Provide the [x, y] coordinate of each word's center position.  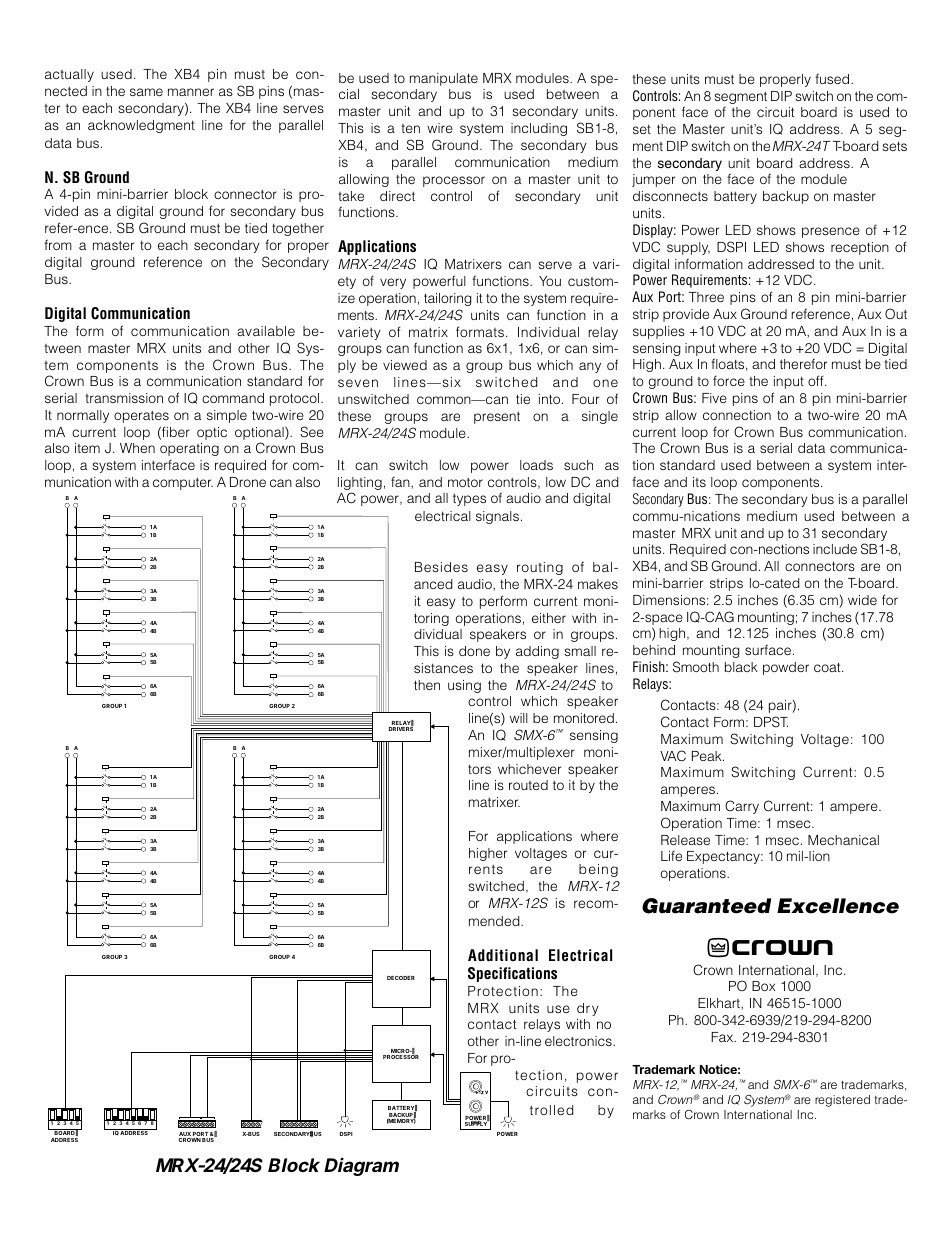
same [146, 92]
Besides [441, 567]
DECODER [401, 978]
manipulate [444, 79]
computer [183, 484]
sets [895, 146]
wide [862, 600]
